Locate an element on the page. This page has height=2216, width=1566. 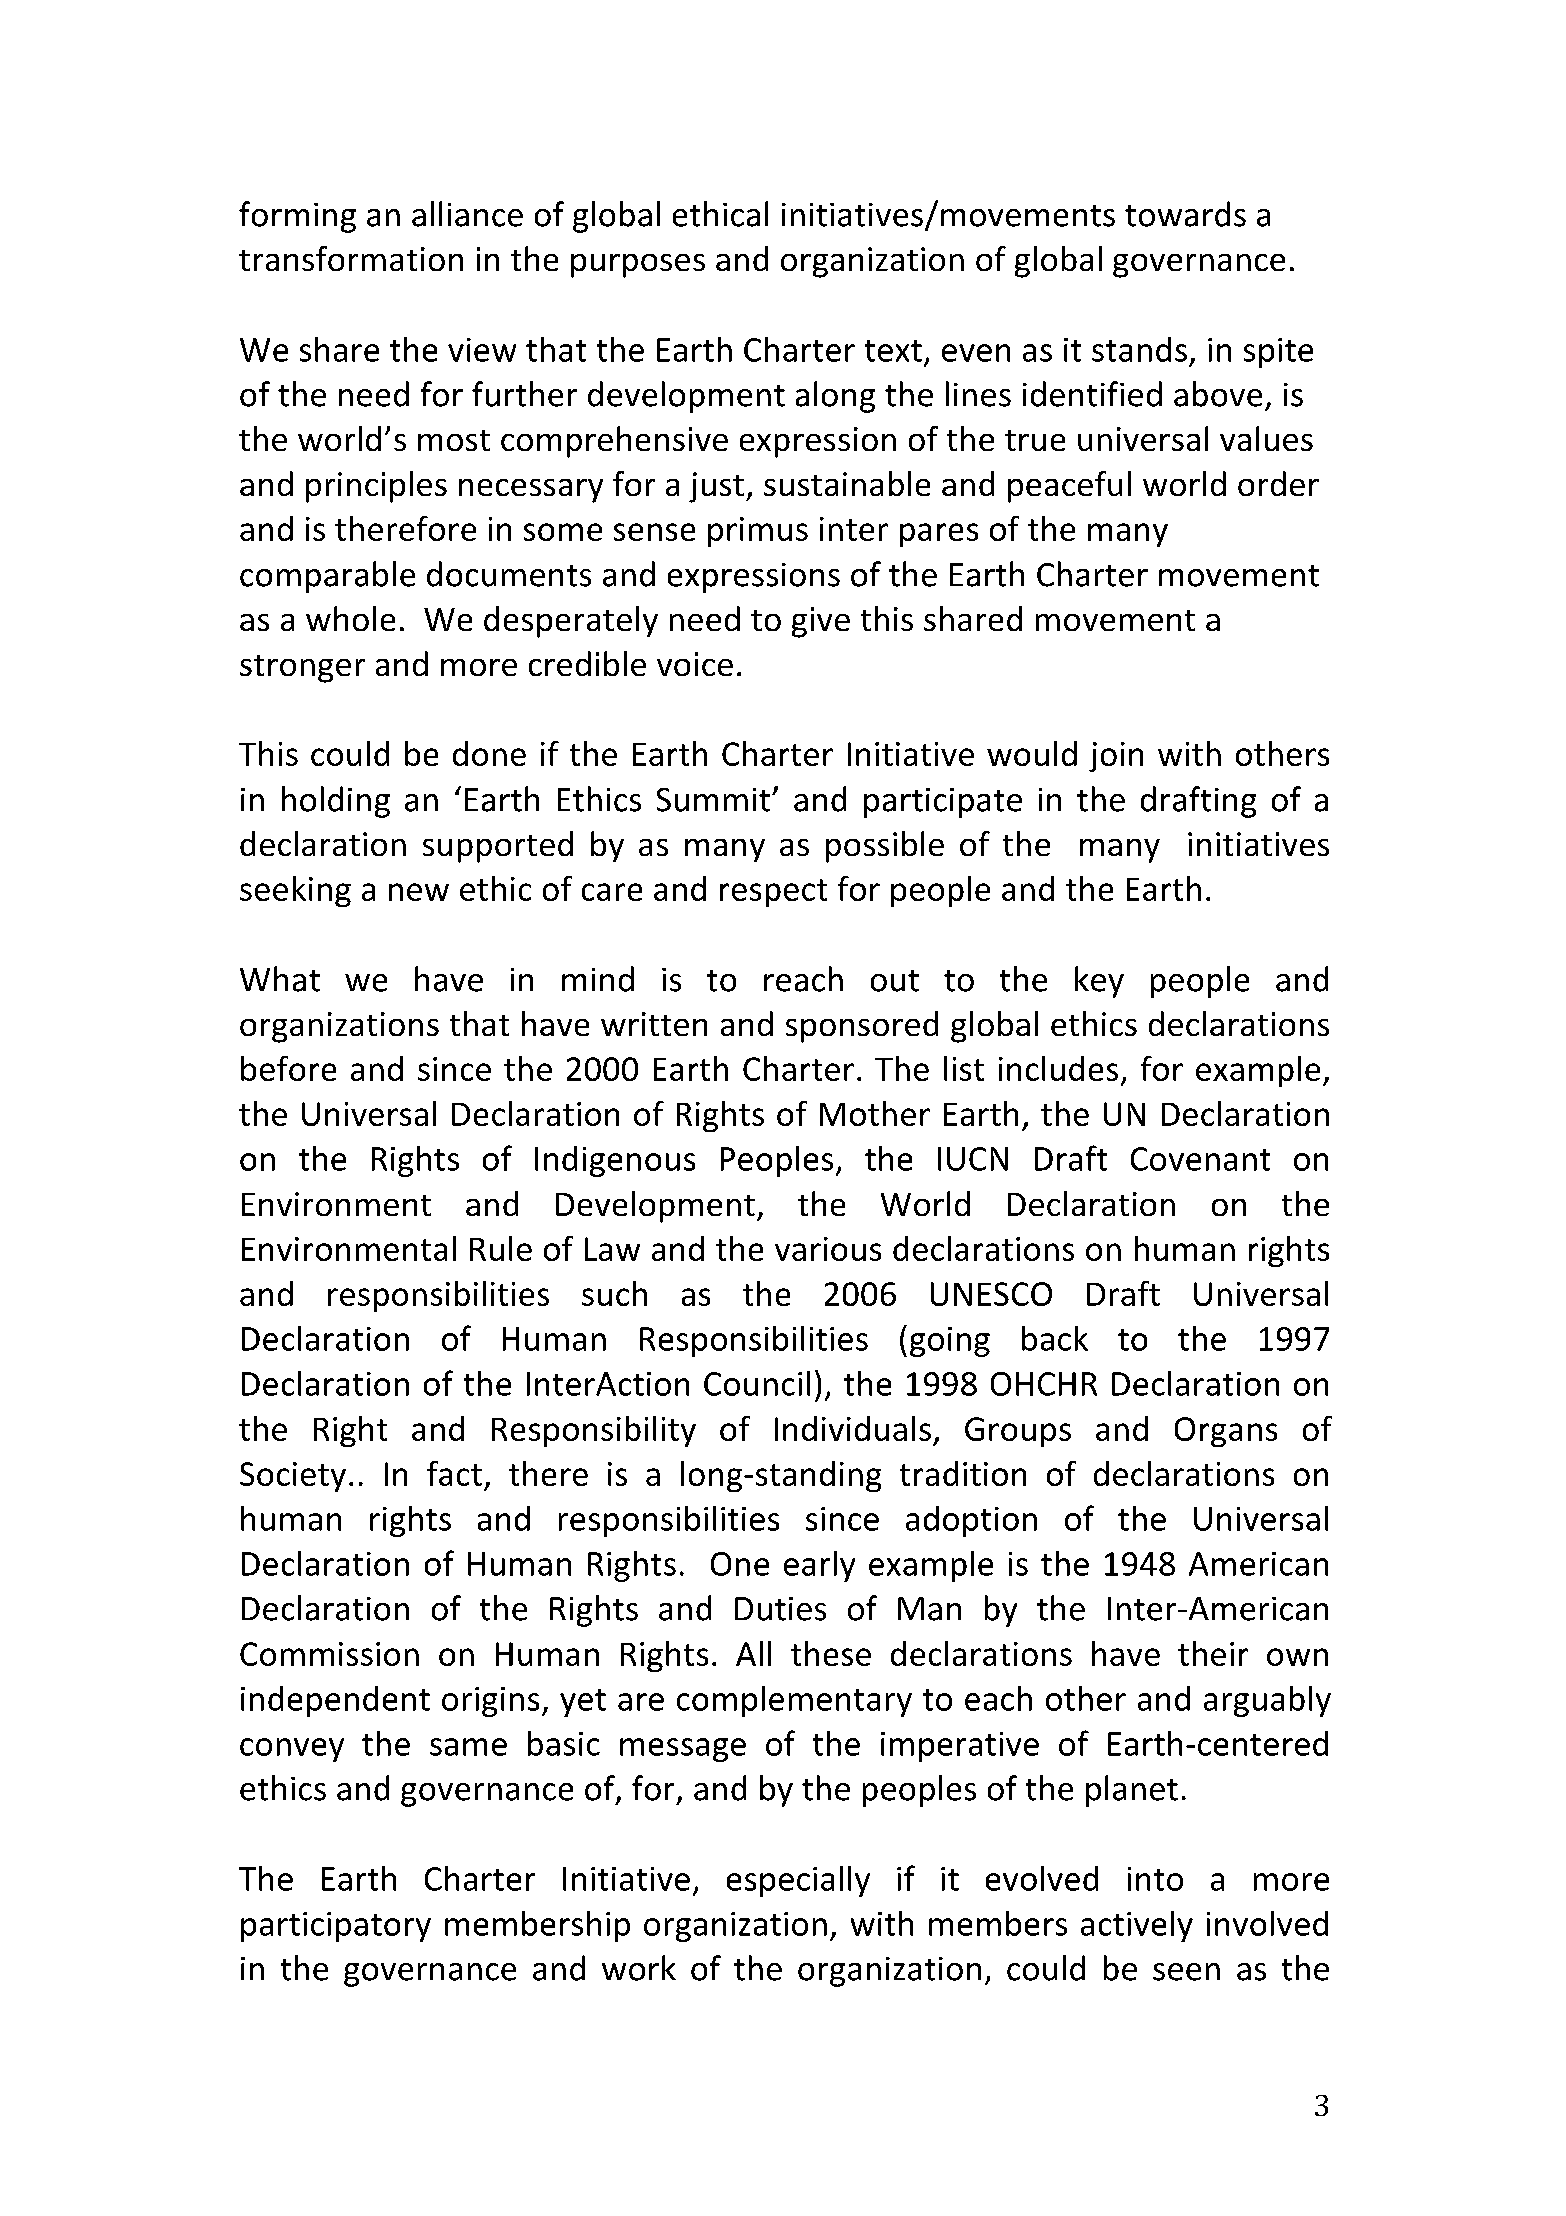
transformation is located at coordinates (351, 258).
